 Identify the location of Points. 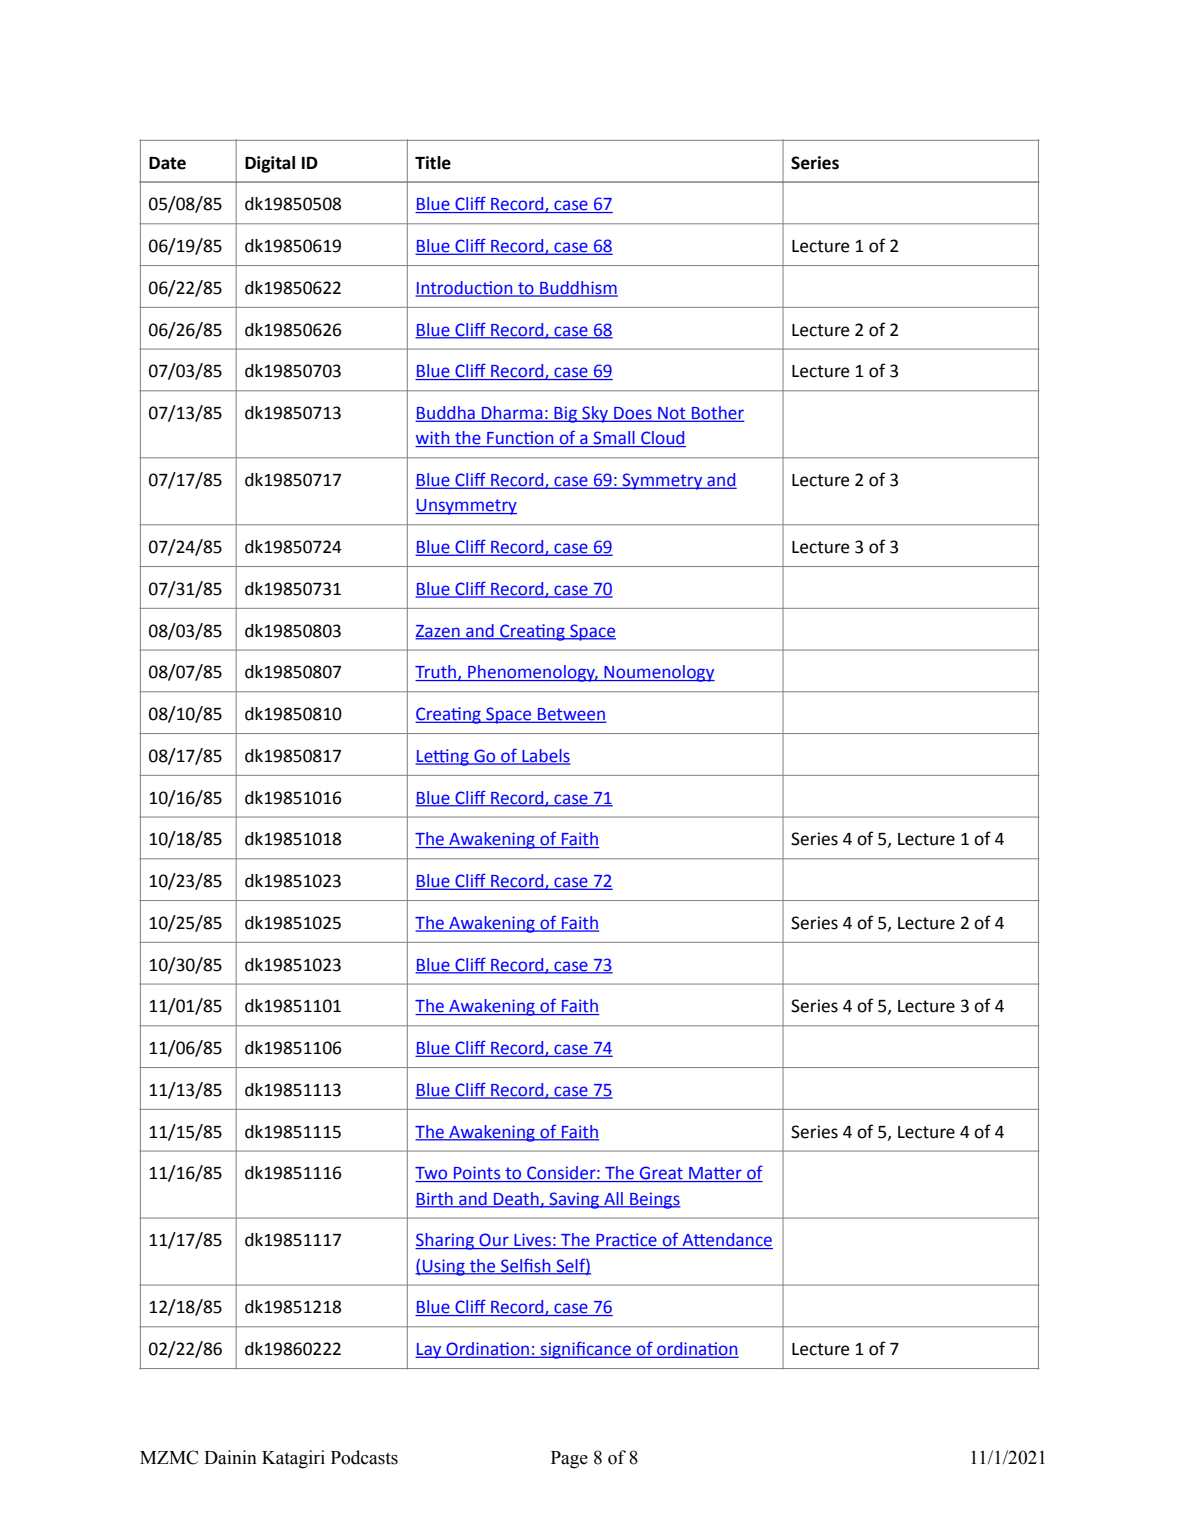
(477, 1174).
